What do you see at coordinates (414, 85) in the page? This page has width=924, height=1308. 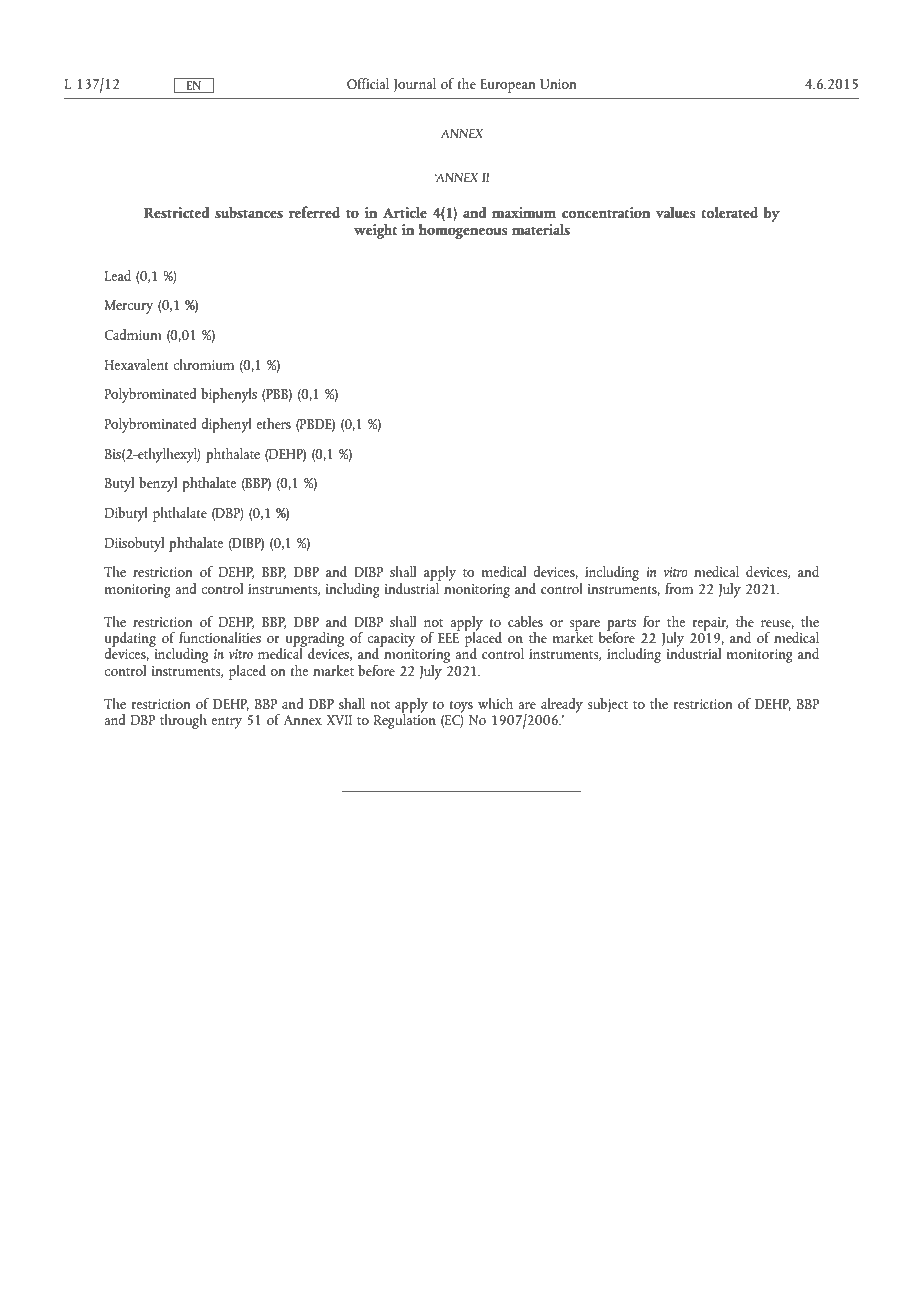 I see `Journal` at bounding box center [414, 85].
